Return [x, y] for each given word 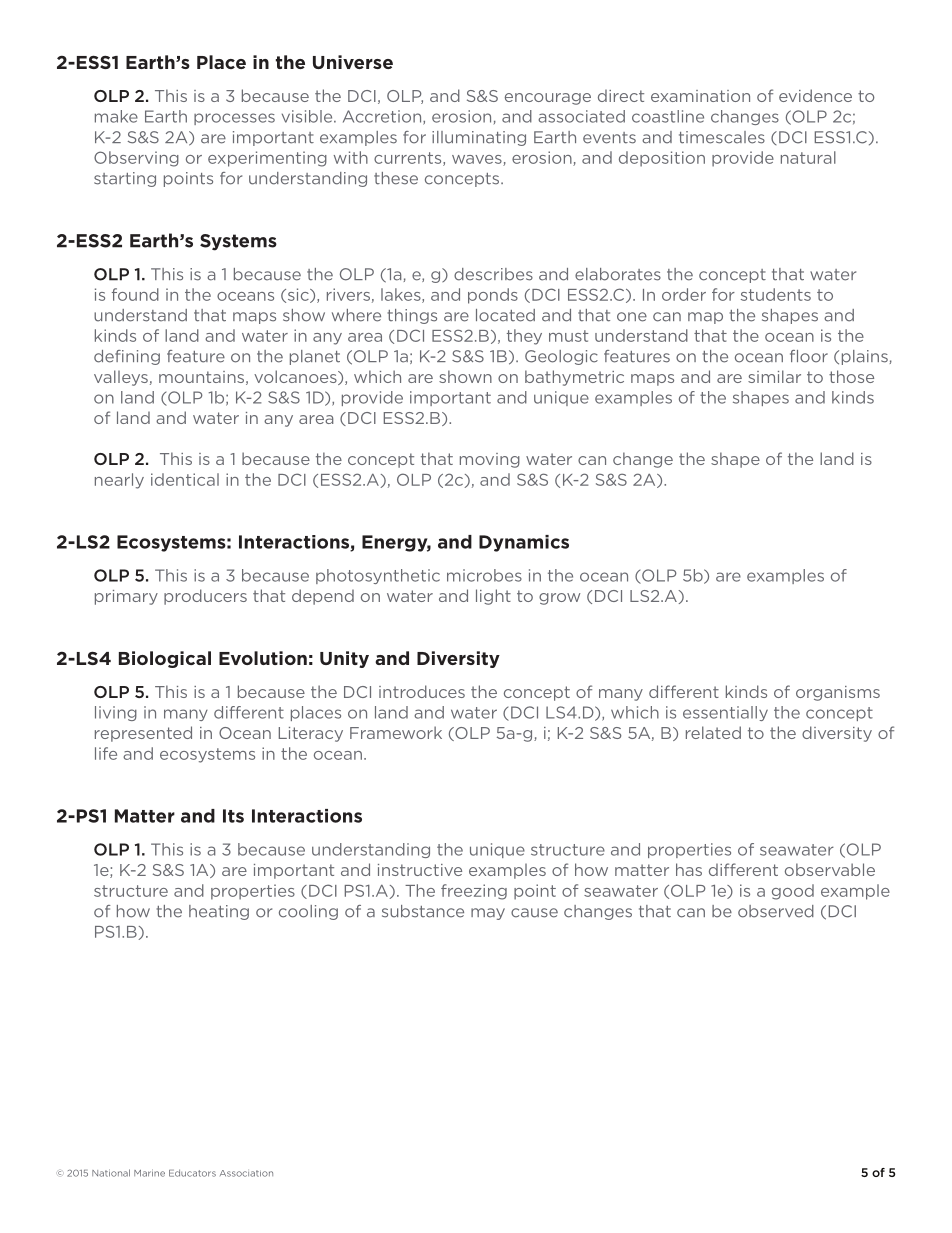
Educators [192, 1173]
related [713, 732]
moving [490, 460]
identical [185, 479]
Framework [396, 732]
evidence [815, 95]
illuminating [479, 138]
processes [234, 119]
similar [774, 376]
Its [233, 816]
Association [246, 1173]
